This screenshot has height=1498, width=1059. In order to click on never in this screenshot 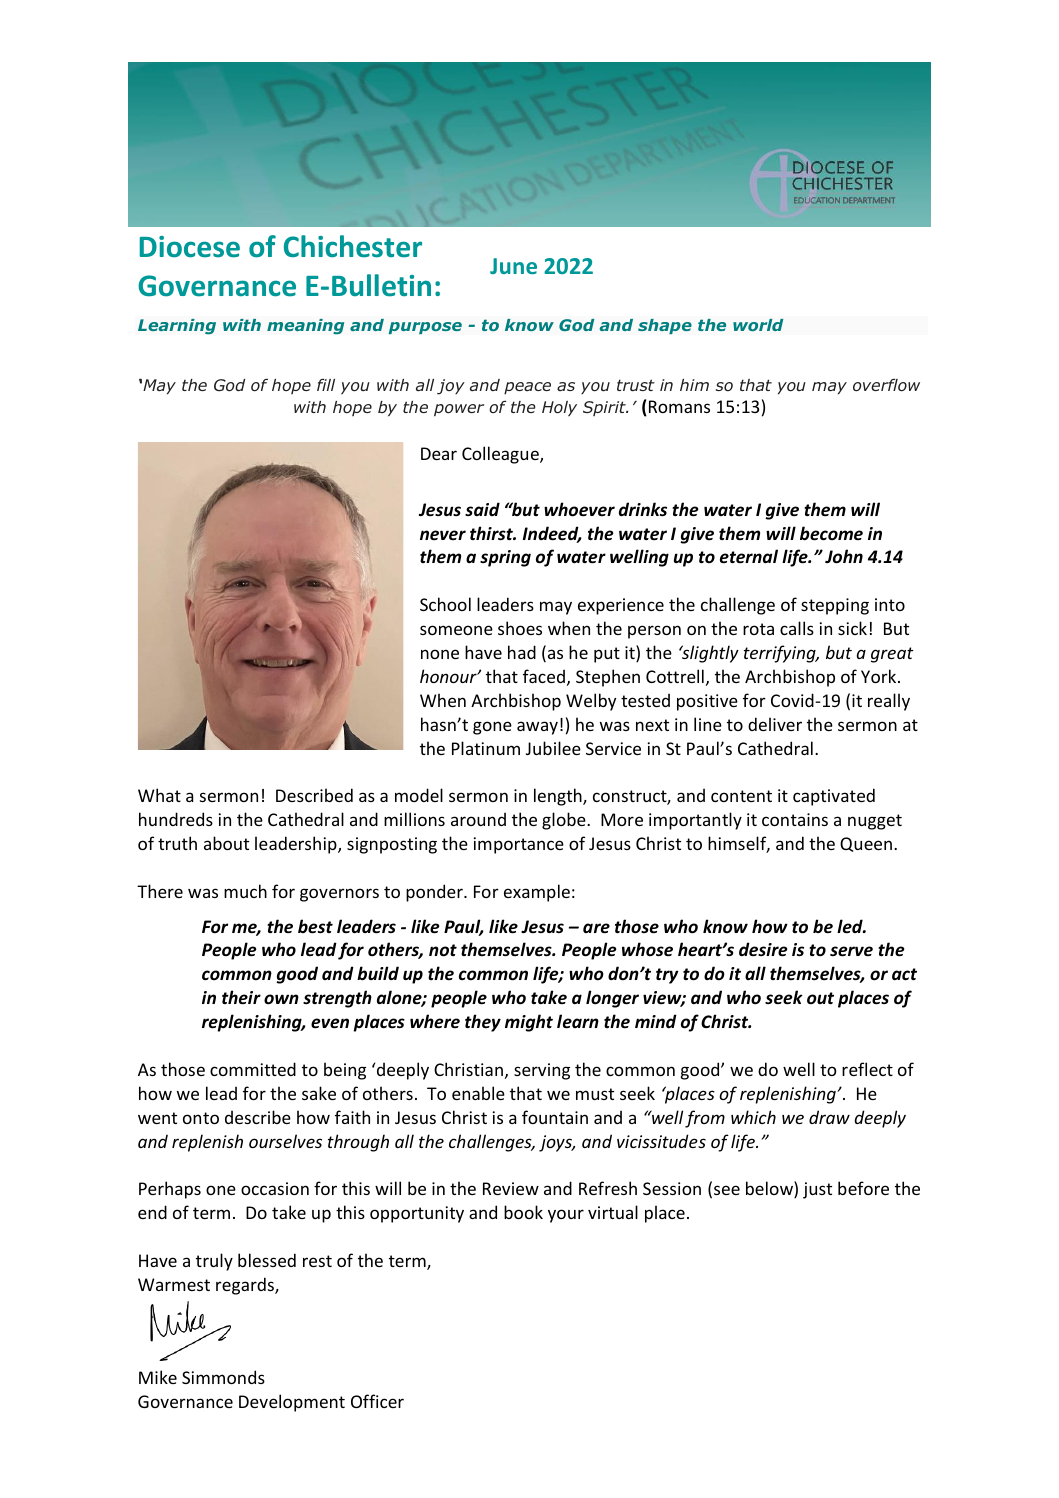, I will do `click(443, 535)`.
